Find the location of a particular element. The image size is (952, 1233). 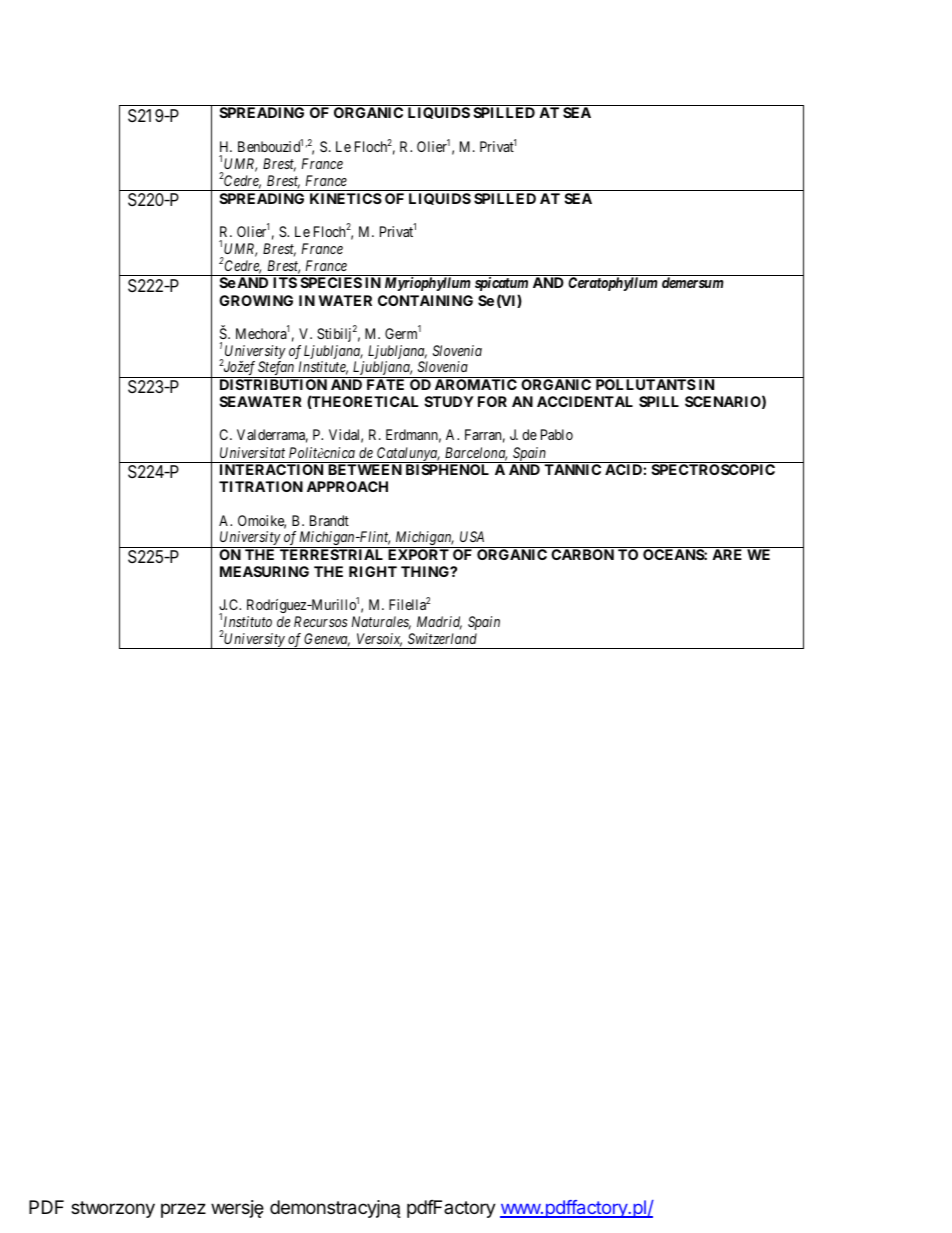

KINETICS is located at coordinates (346, 198).
